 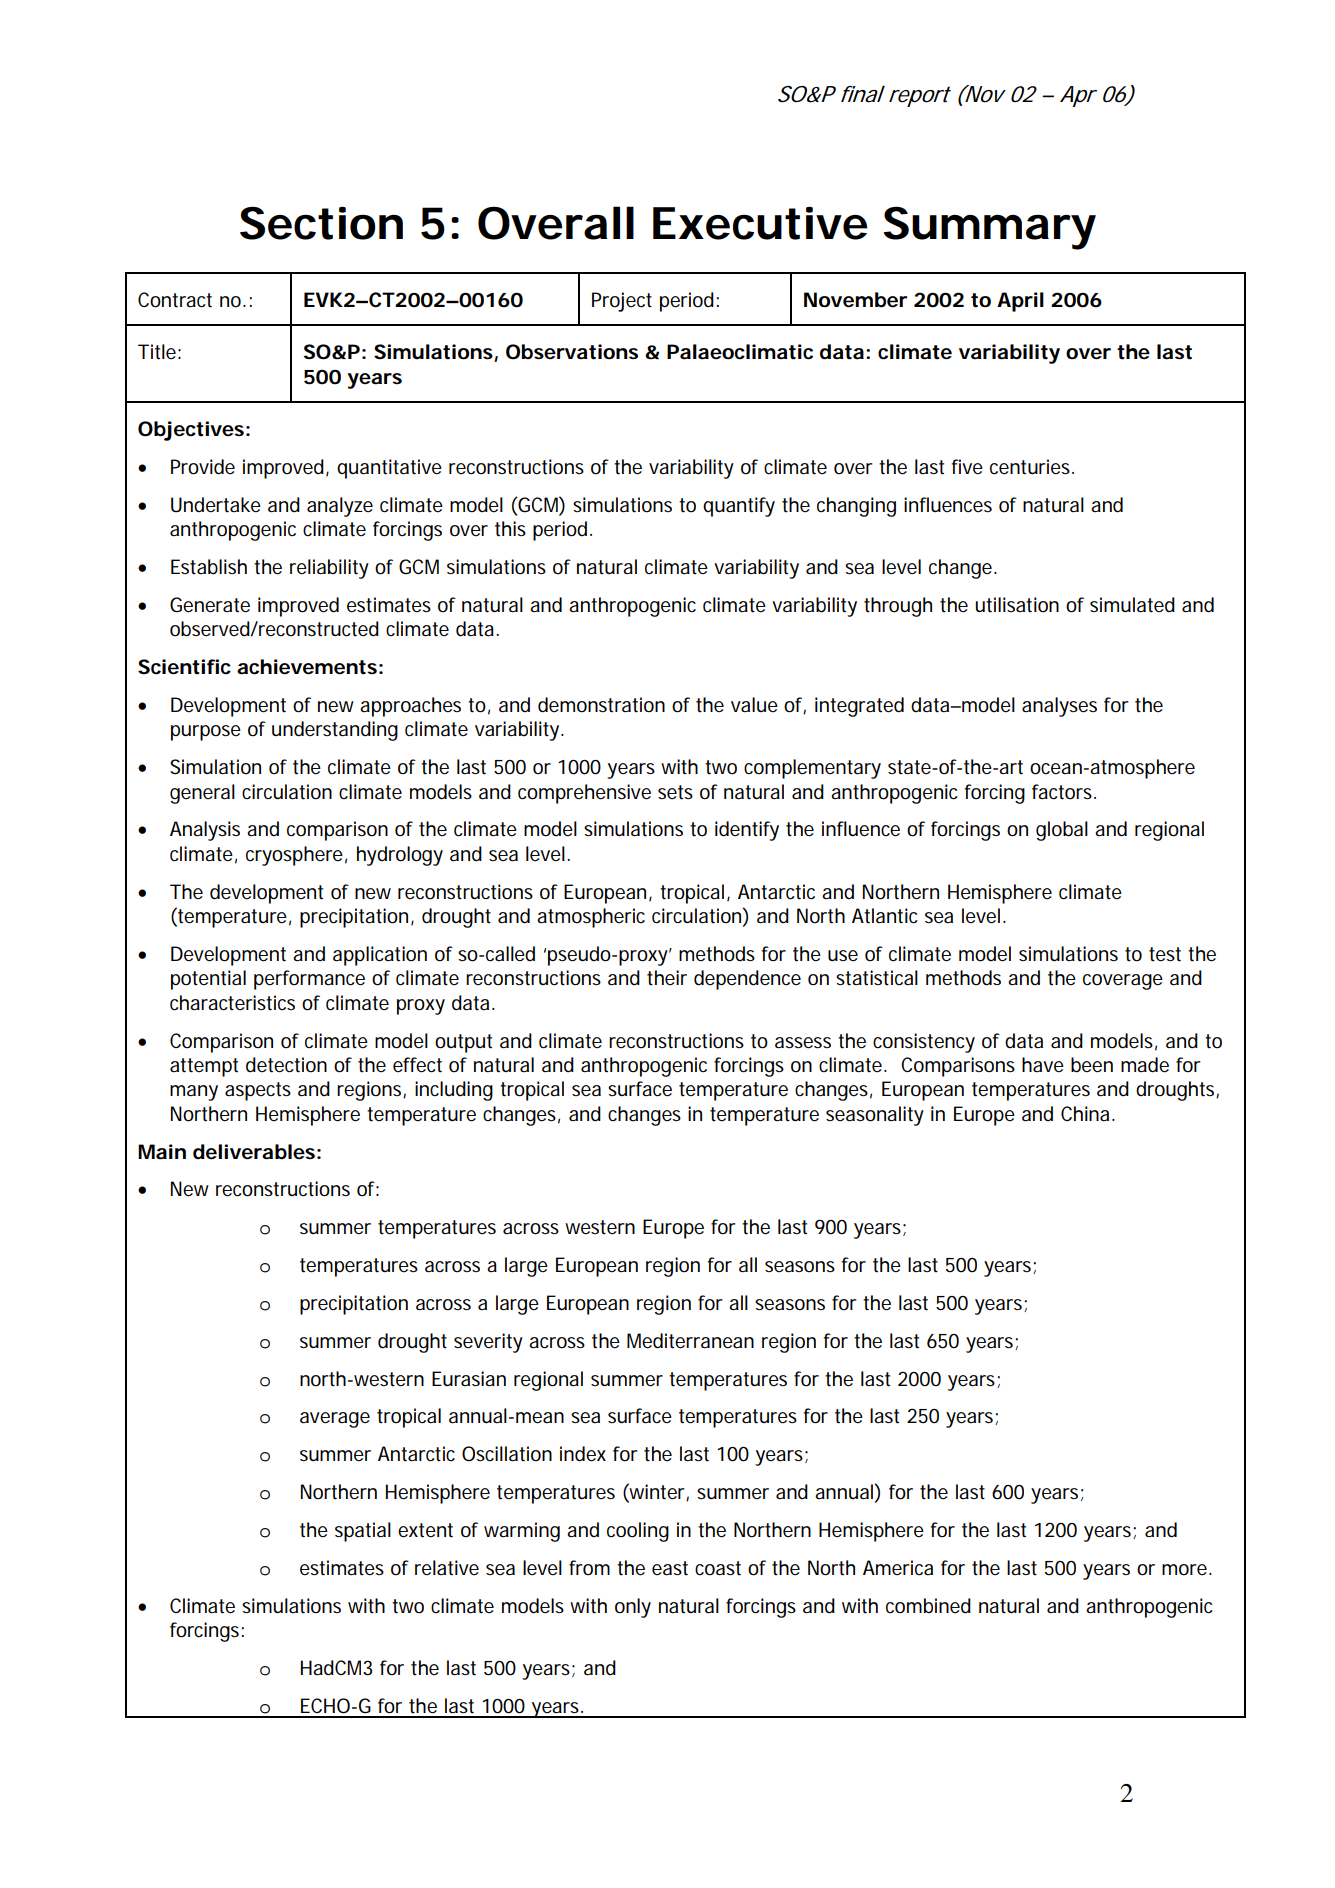 What do you see at coordinates (1020, 302) in the screenshot?
I see `April` at bounding box center [1020, 302].
